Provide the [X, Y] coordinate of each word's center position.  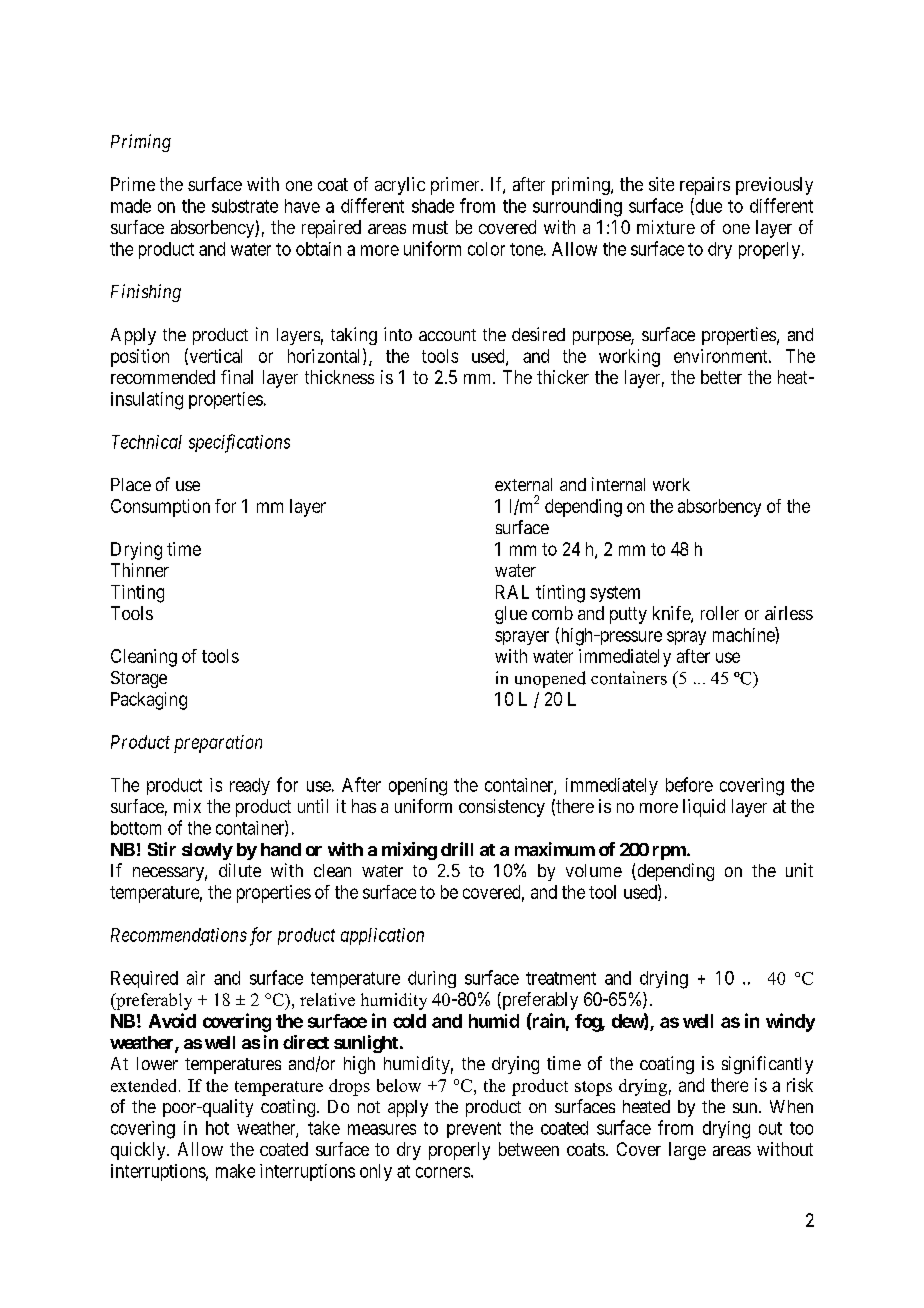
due [707, 206]
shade [433, 206]
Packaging [149, 701]
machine [744, 634]
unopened [550, 679]
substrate [245, 206]
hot [217, 1128]
